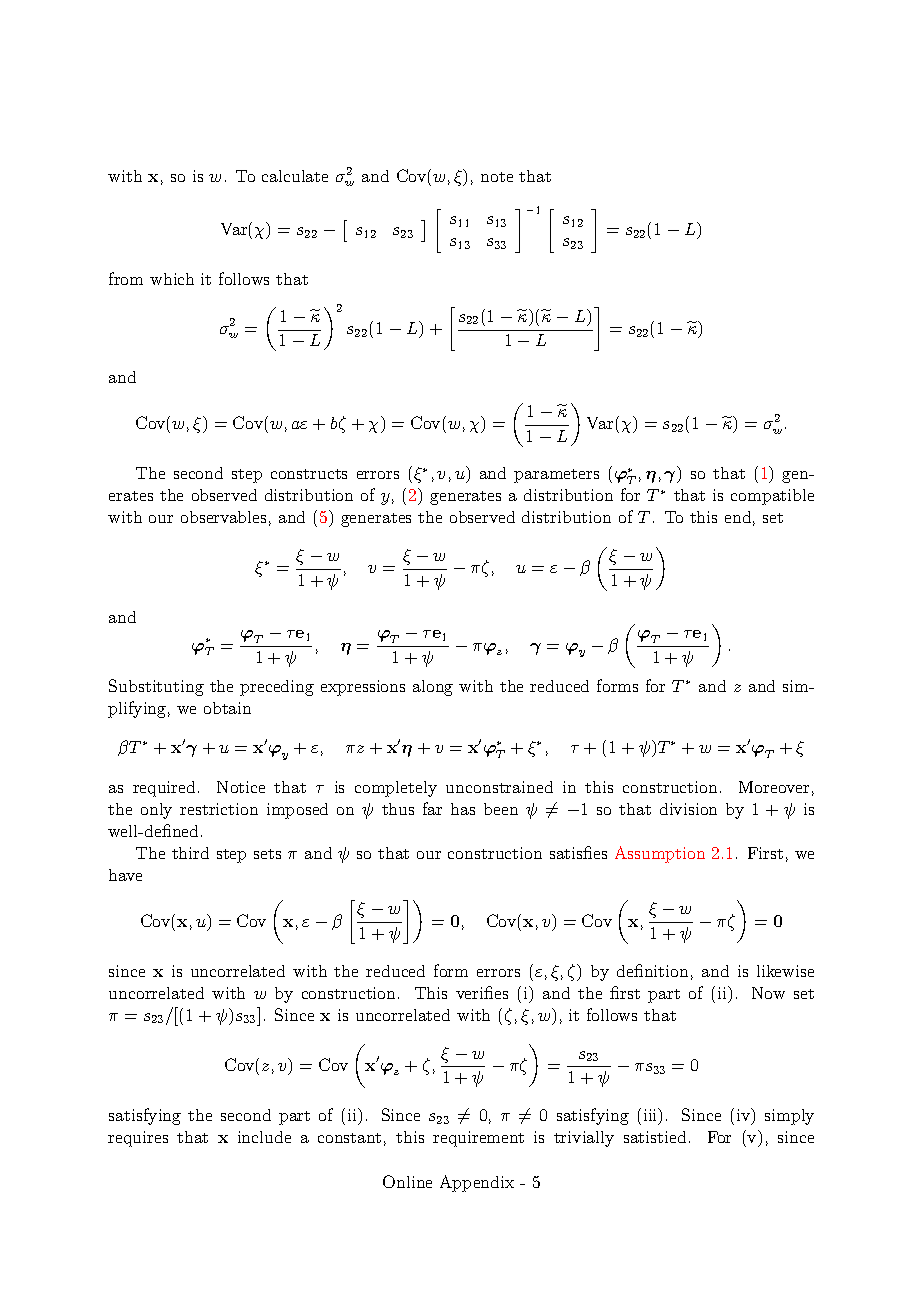  Describe the element at coordinates (433, 688) in the image. I see `along` at that location.
